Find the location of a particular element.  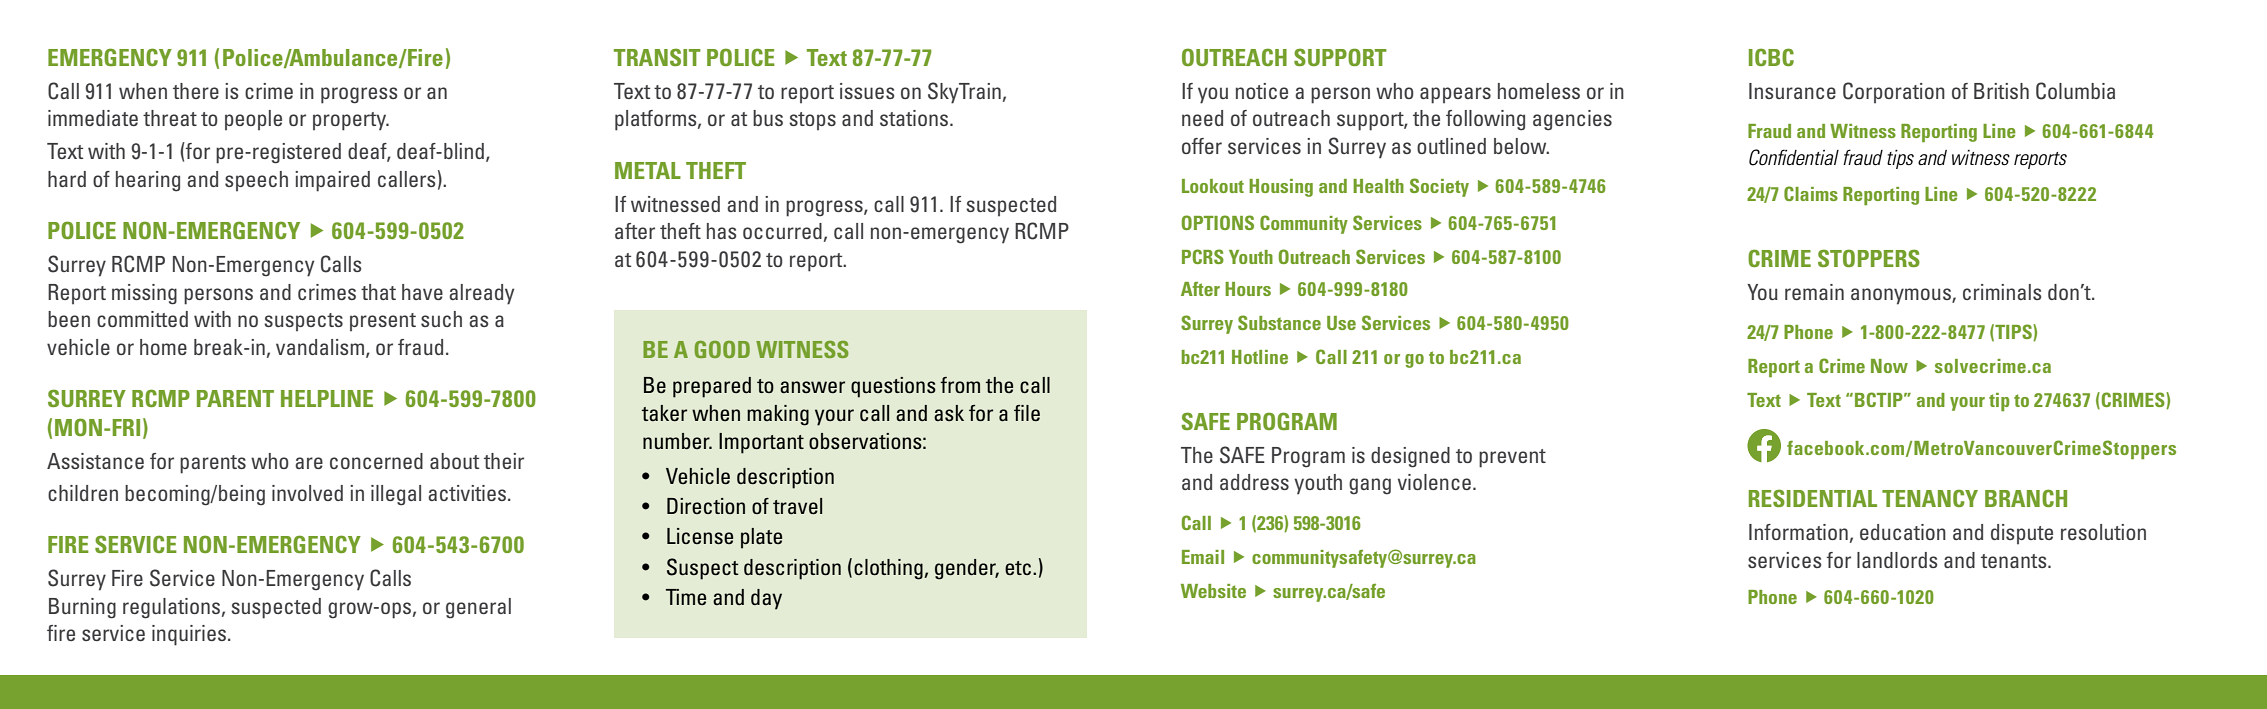

Corporation is located at coordinates (1894, 92).
